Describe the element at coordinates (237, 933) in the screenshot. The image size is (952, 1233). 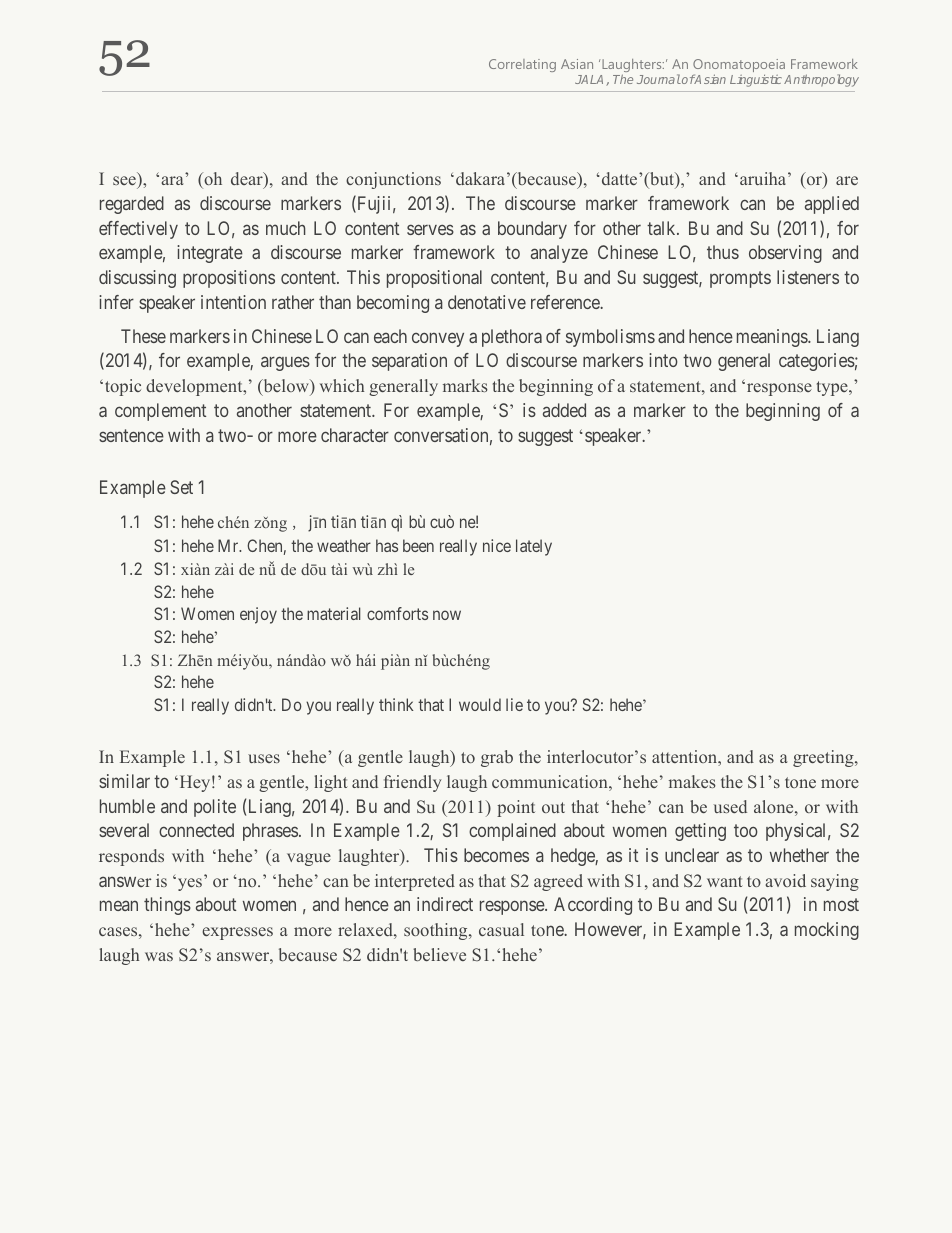
I see `expresses` at that location.
